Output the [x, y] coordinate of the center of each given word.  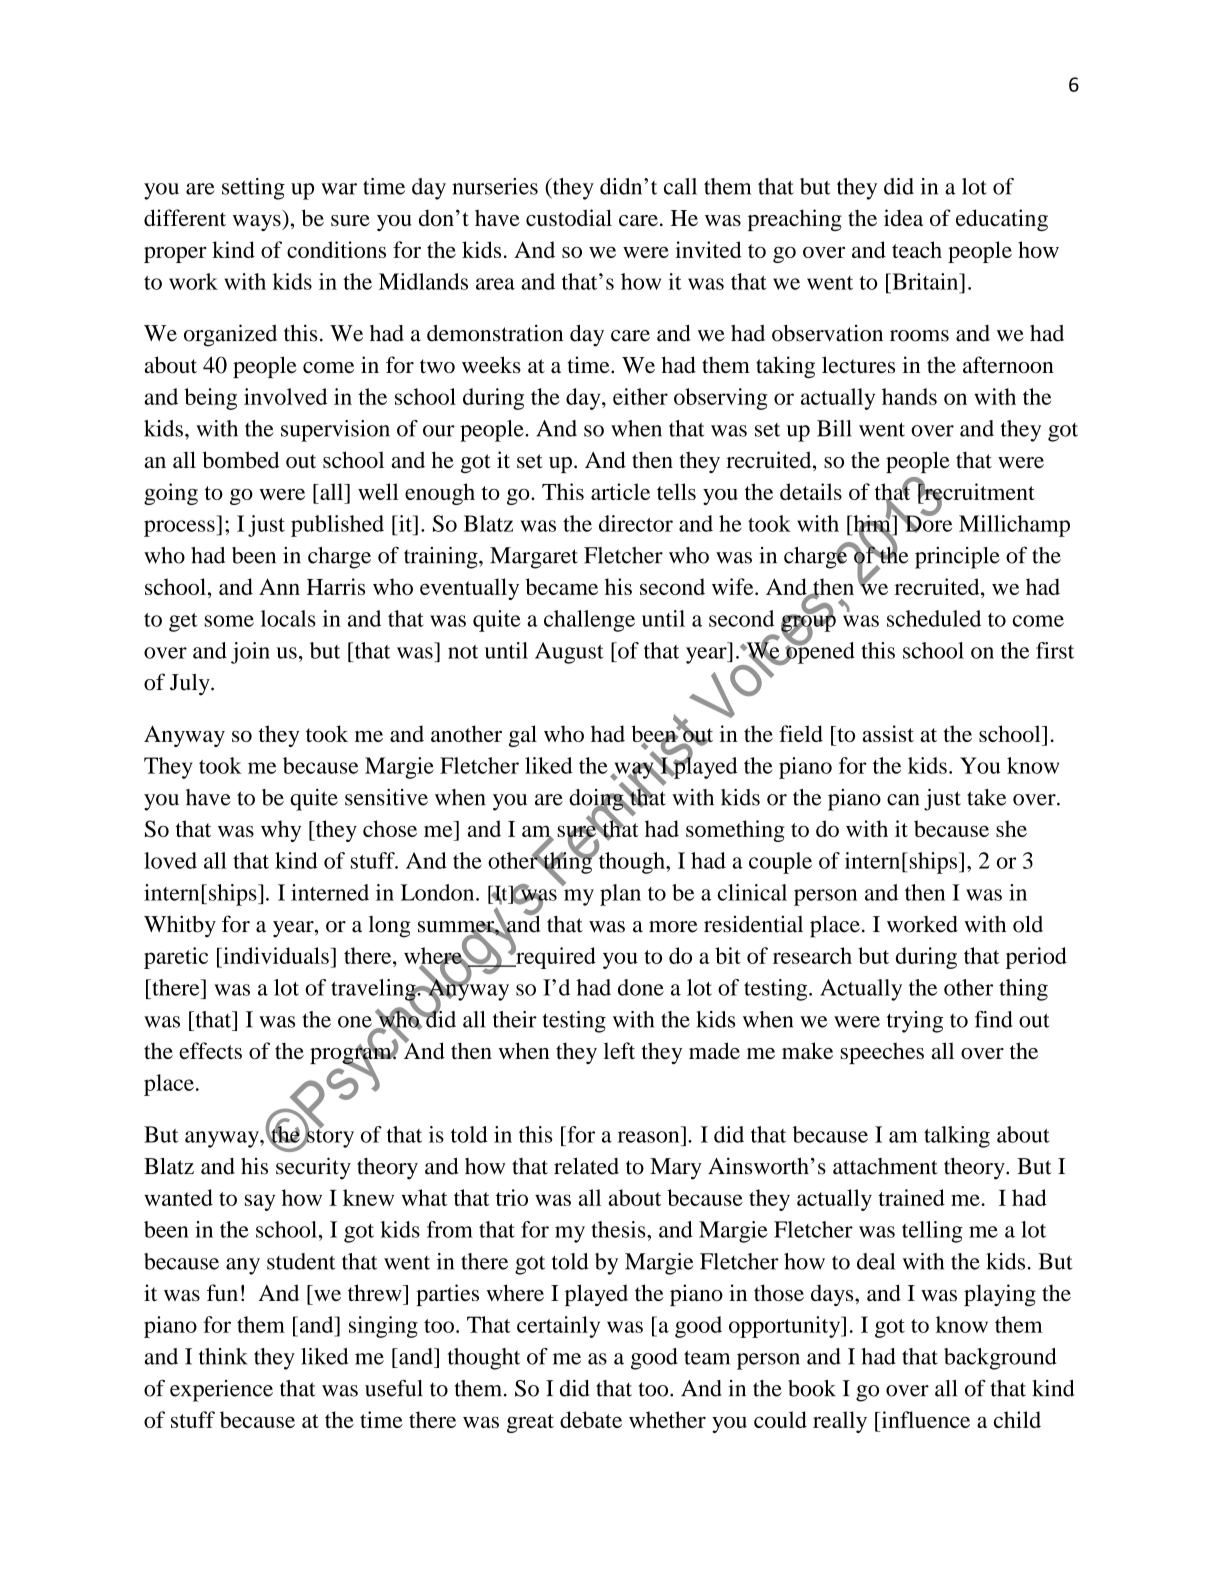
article [620, 491]
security [313, 1168]
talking [957, 1137]
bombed [240, 459]
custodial [569, 217]
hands [909, 396]
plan [620, 895]
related [586, 1166]
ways [258, 223]
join [250, 653]
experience [221, 1391]
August [569, 653]
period [1036, 958]
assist [888, 733]
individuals [276, 955]
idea [903, 217]
